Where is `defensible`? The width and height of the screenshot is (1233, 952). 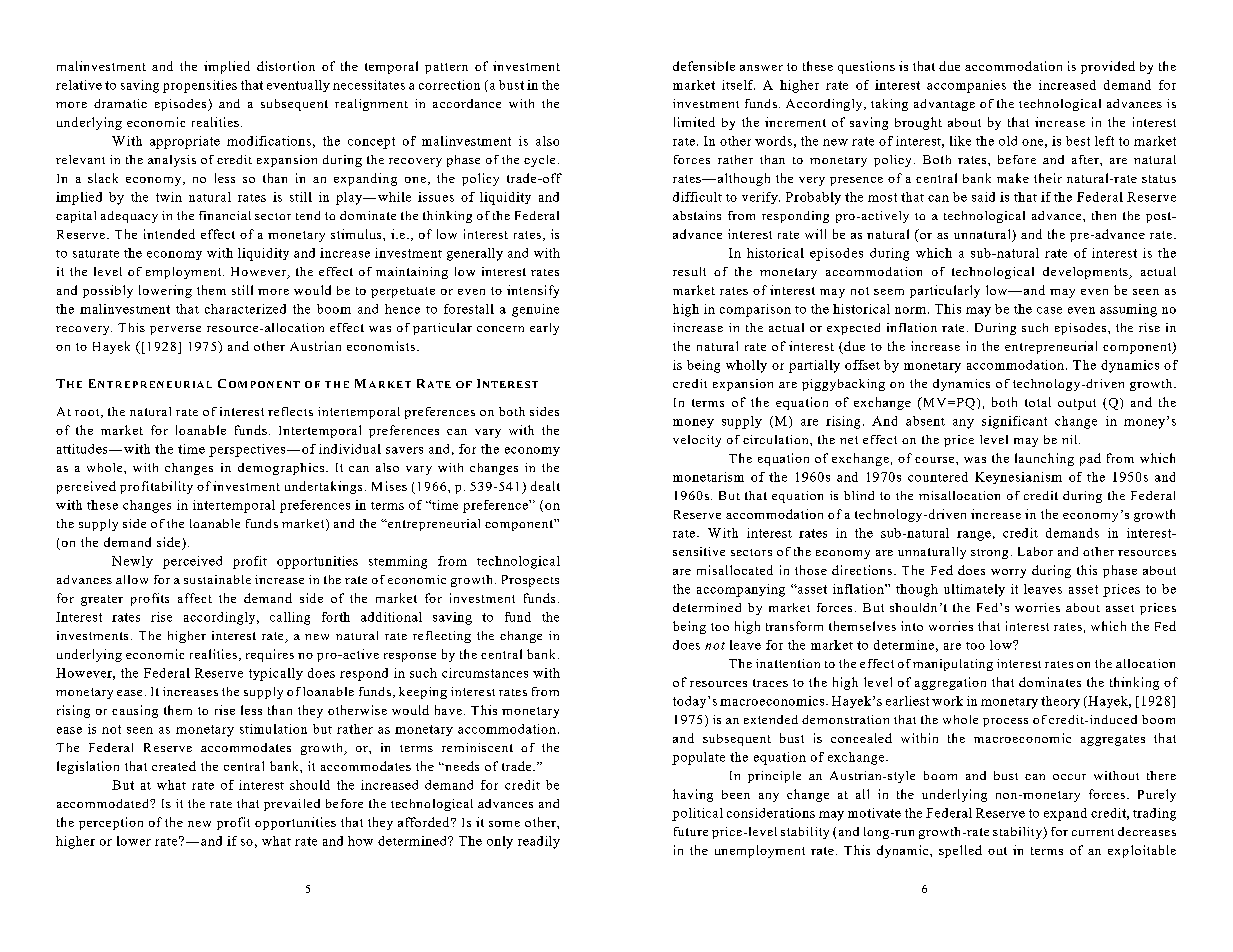 defensible is located at coordinates (704, 66).
